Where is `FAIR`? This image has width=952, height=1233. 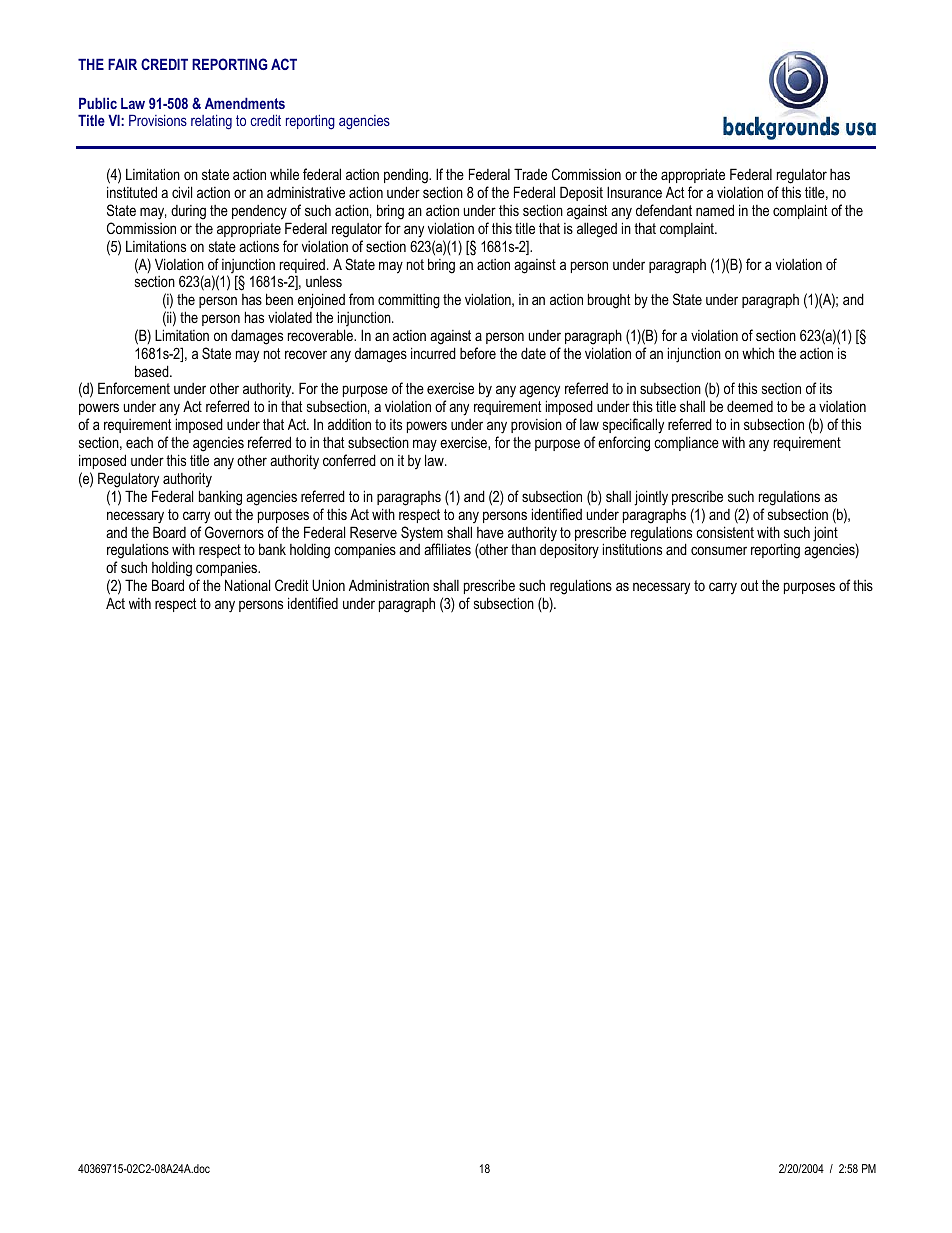
FAIR is located at coordinates (122, 64).
